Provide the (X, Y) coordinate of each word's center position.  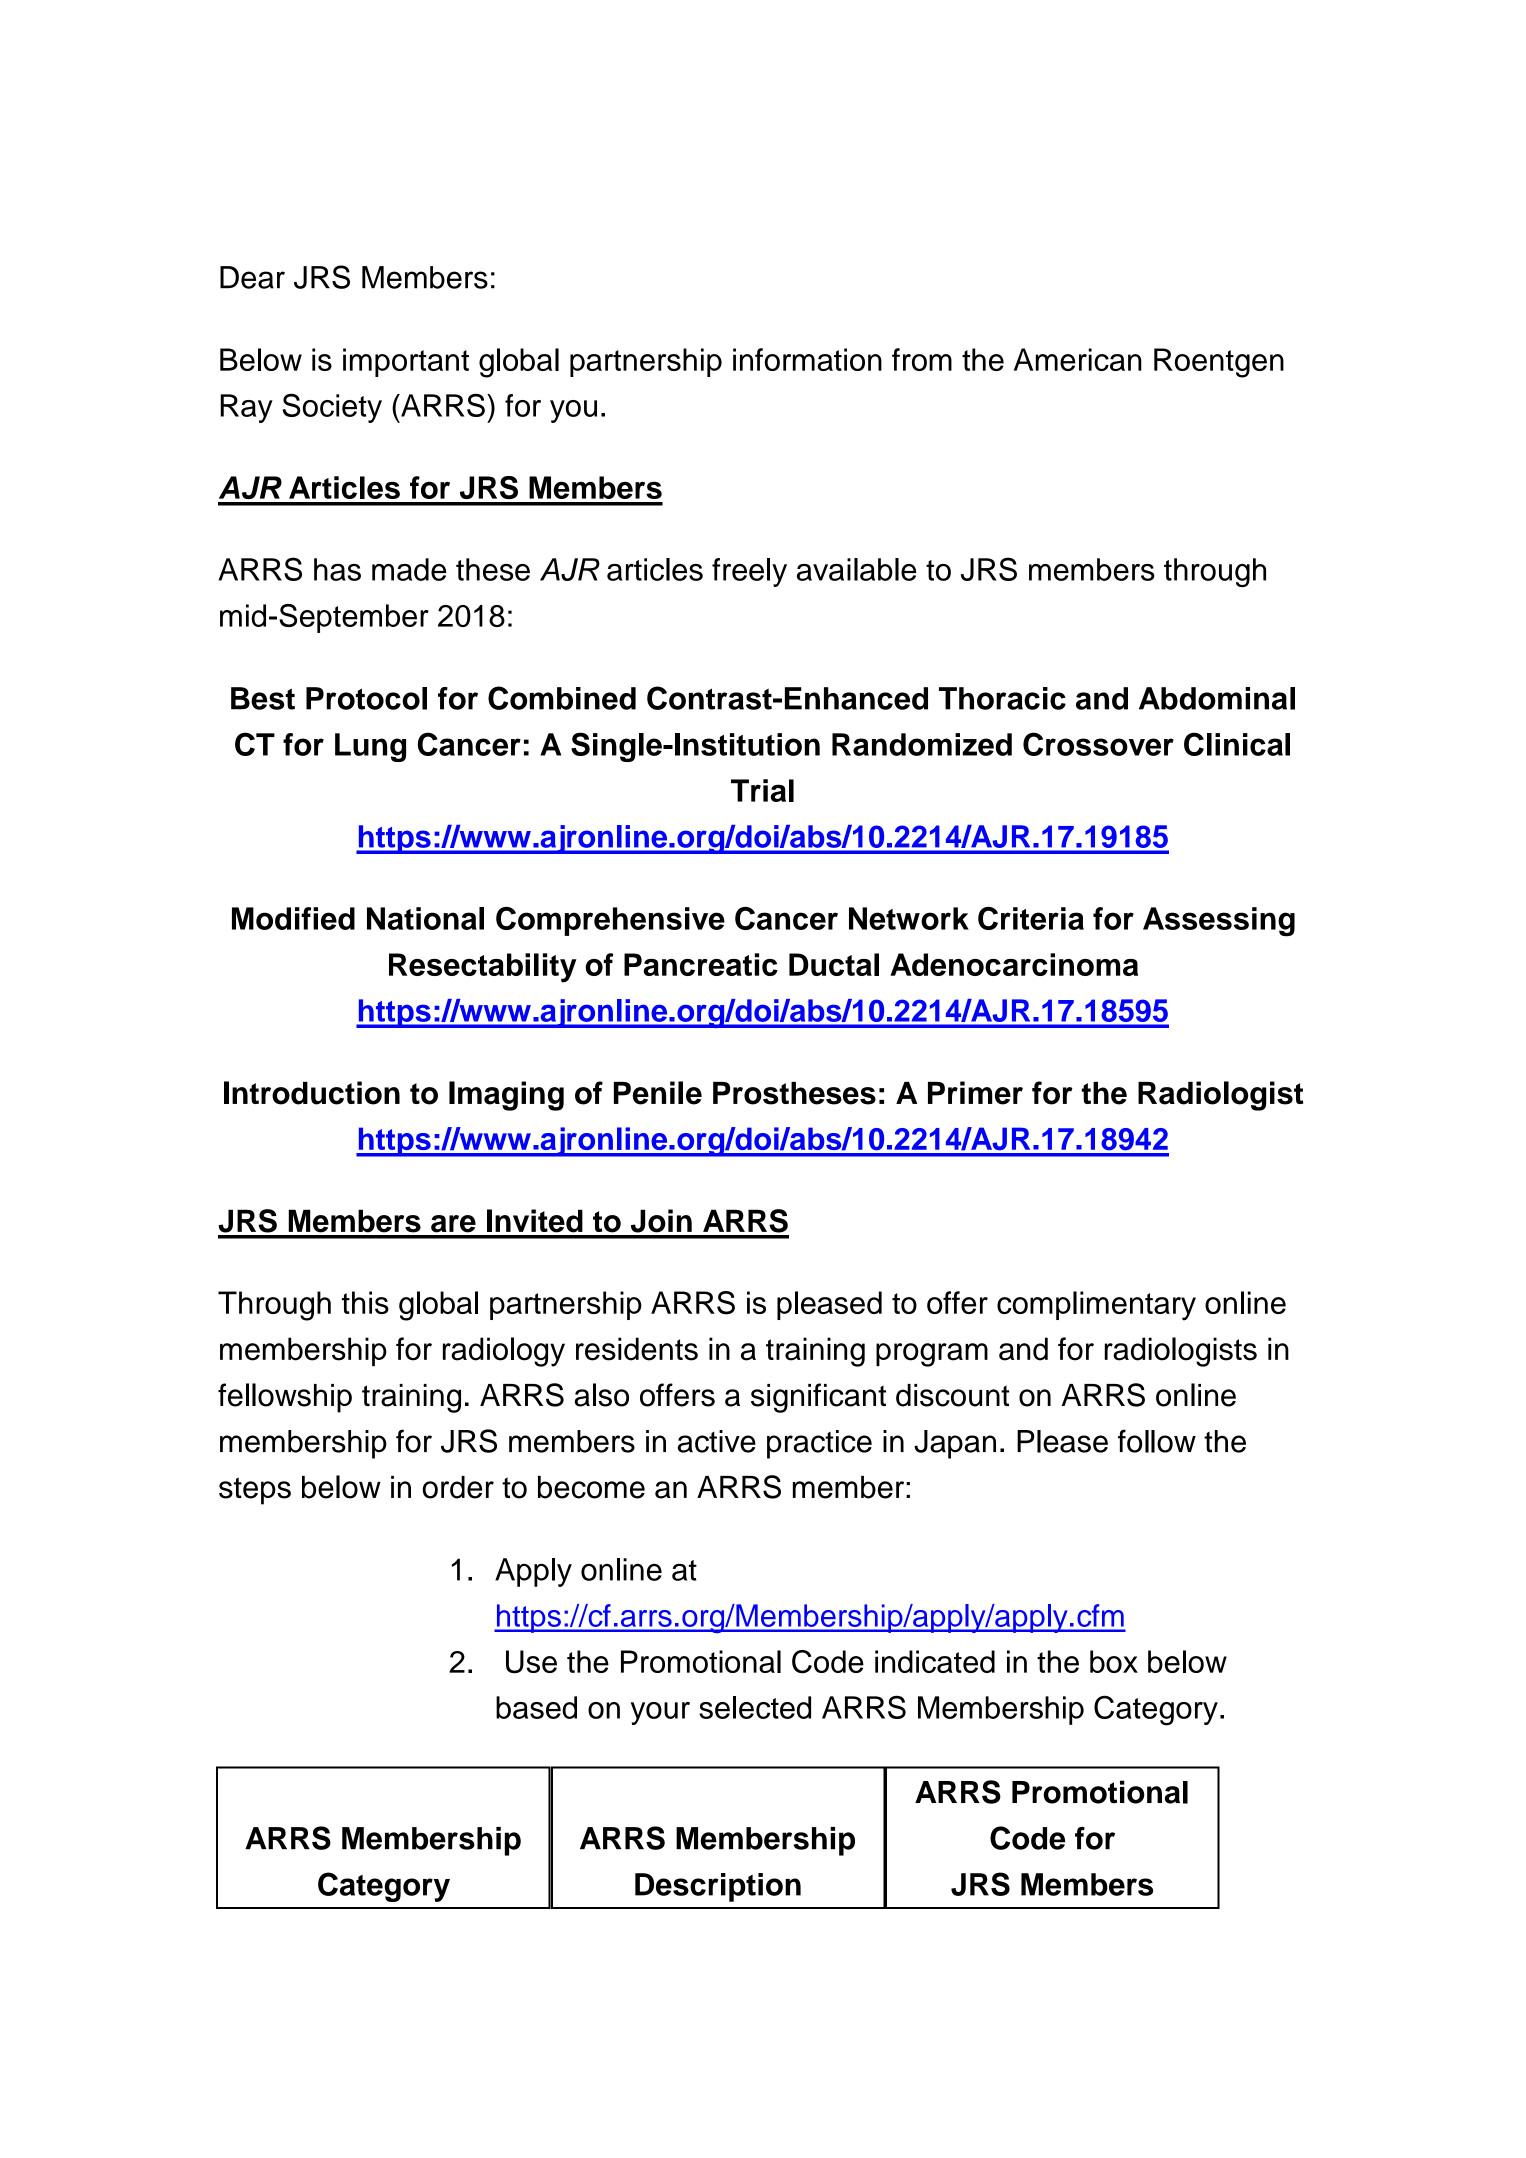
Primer (975, 1093)
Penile (658, 1093)
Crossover (1098, 744)
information (807, 359)
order (458, 1487)
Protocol (366, 698)
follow (1157, 1441)
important (406, 362)
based (536, 1707)
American (1078, 359)
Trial (762, 790)
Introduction (312, 1093)
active (717, 1441)
